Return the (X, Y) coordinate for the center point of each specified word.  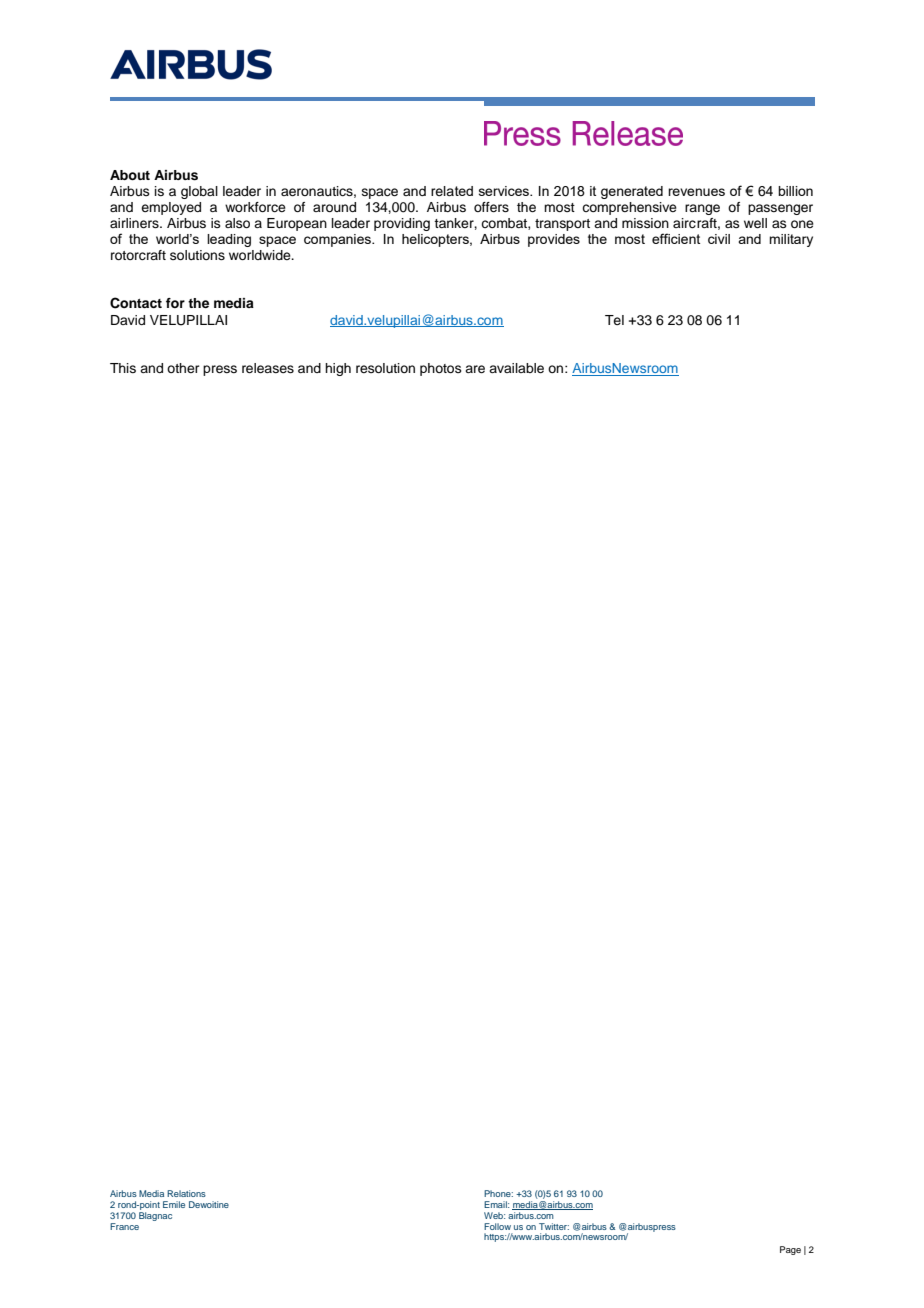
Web (494, 1215)
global (199, 192)
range (702, 209)
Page (790, 1250)
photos (441, 369)
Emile (174, 1204)
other (183, 368)
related (452, 191)
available (516, 368)
